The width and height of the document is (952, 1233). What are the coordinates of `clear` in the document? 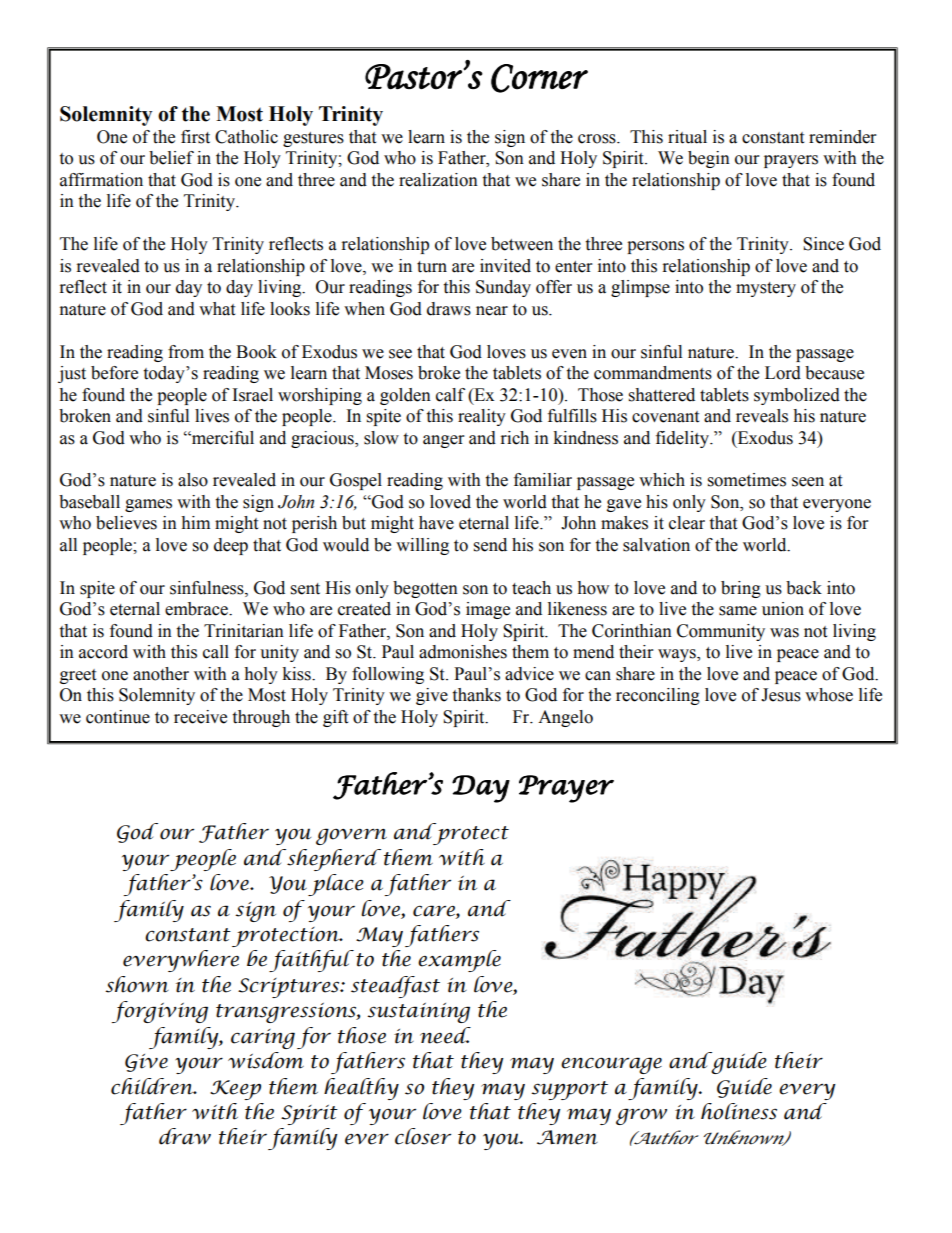 It's located at (687, 523).
